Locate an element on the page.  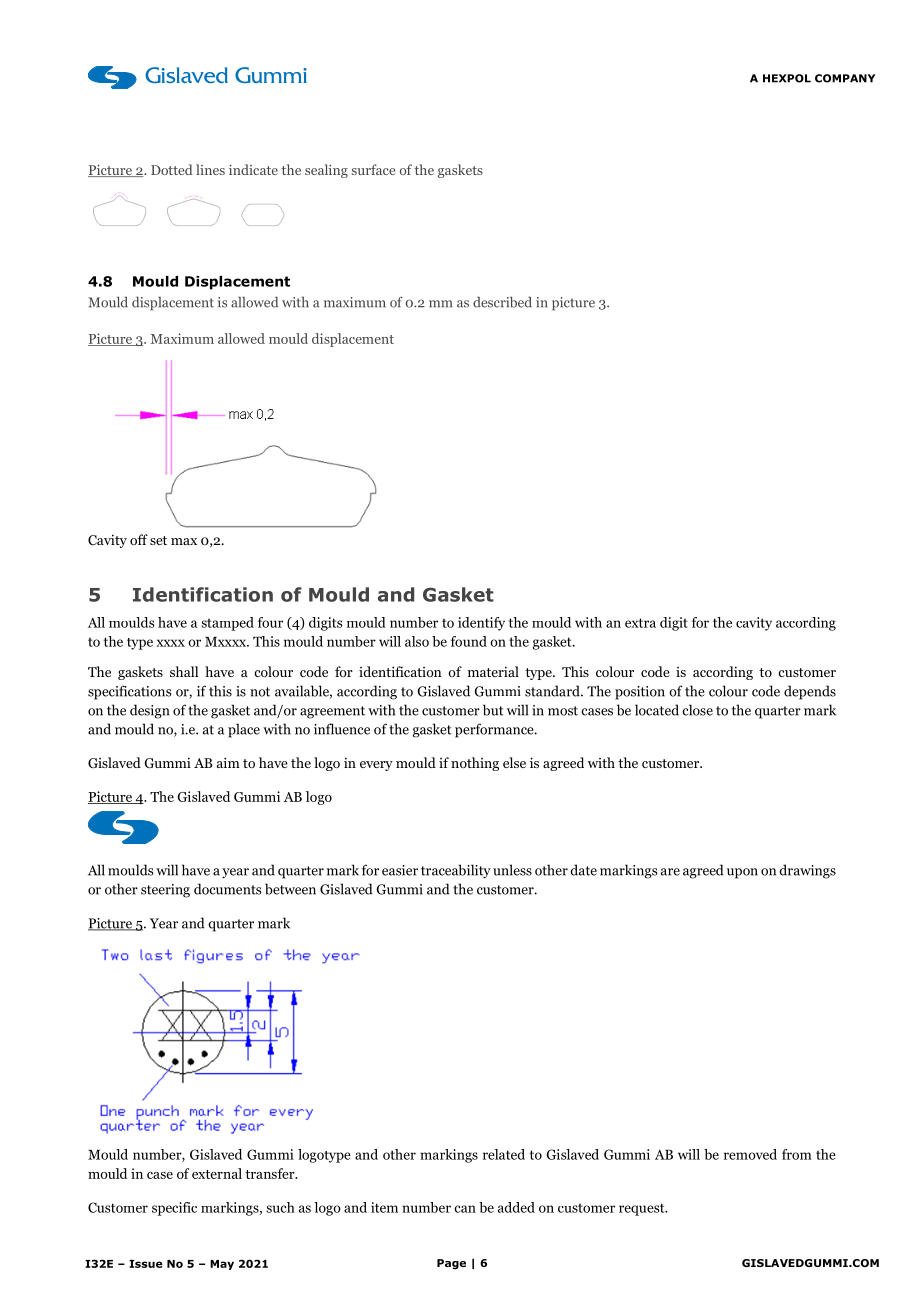
removed is located at coordinates (750, 1154).
